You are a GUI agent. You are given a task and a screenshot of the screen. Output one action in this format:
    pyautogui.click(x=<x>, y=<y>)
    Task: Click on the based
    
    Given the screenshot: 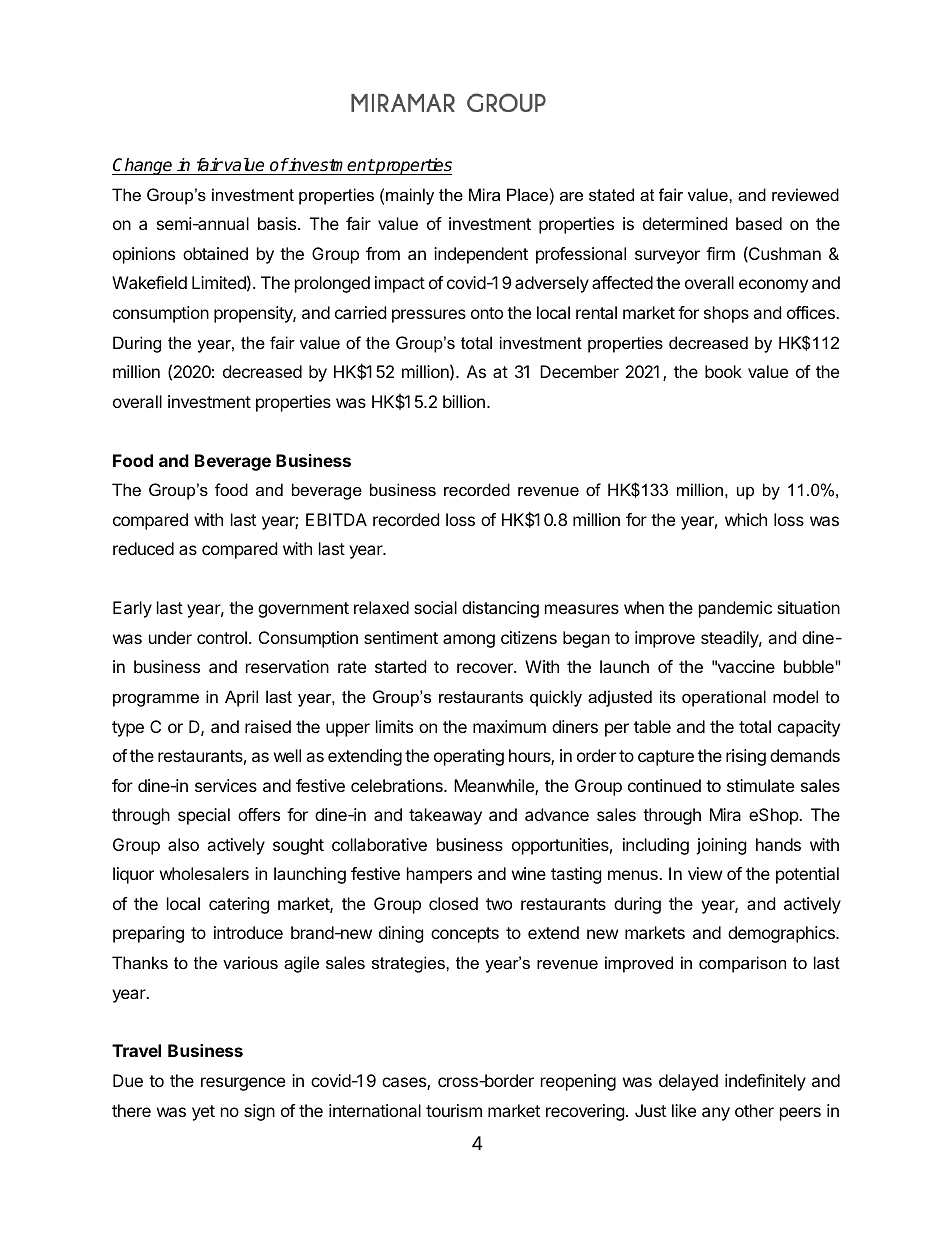 What is the action you would take?
    pyautogui.click(x=759, y=223)
